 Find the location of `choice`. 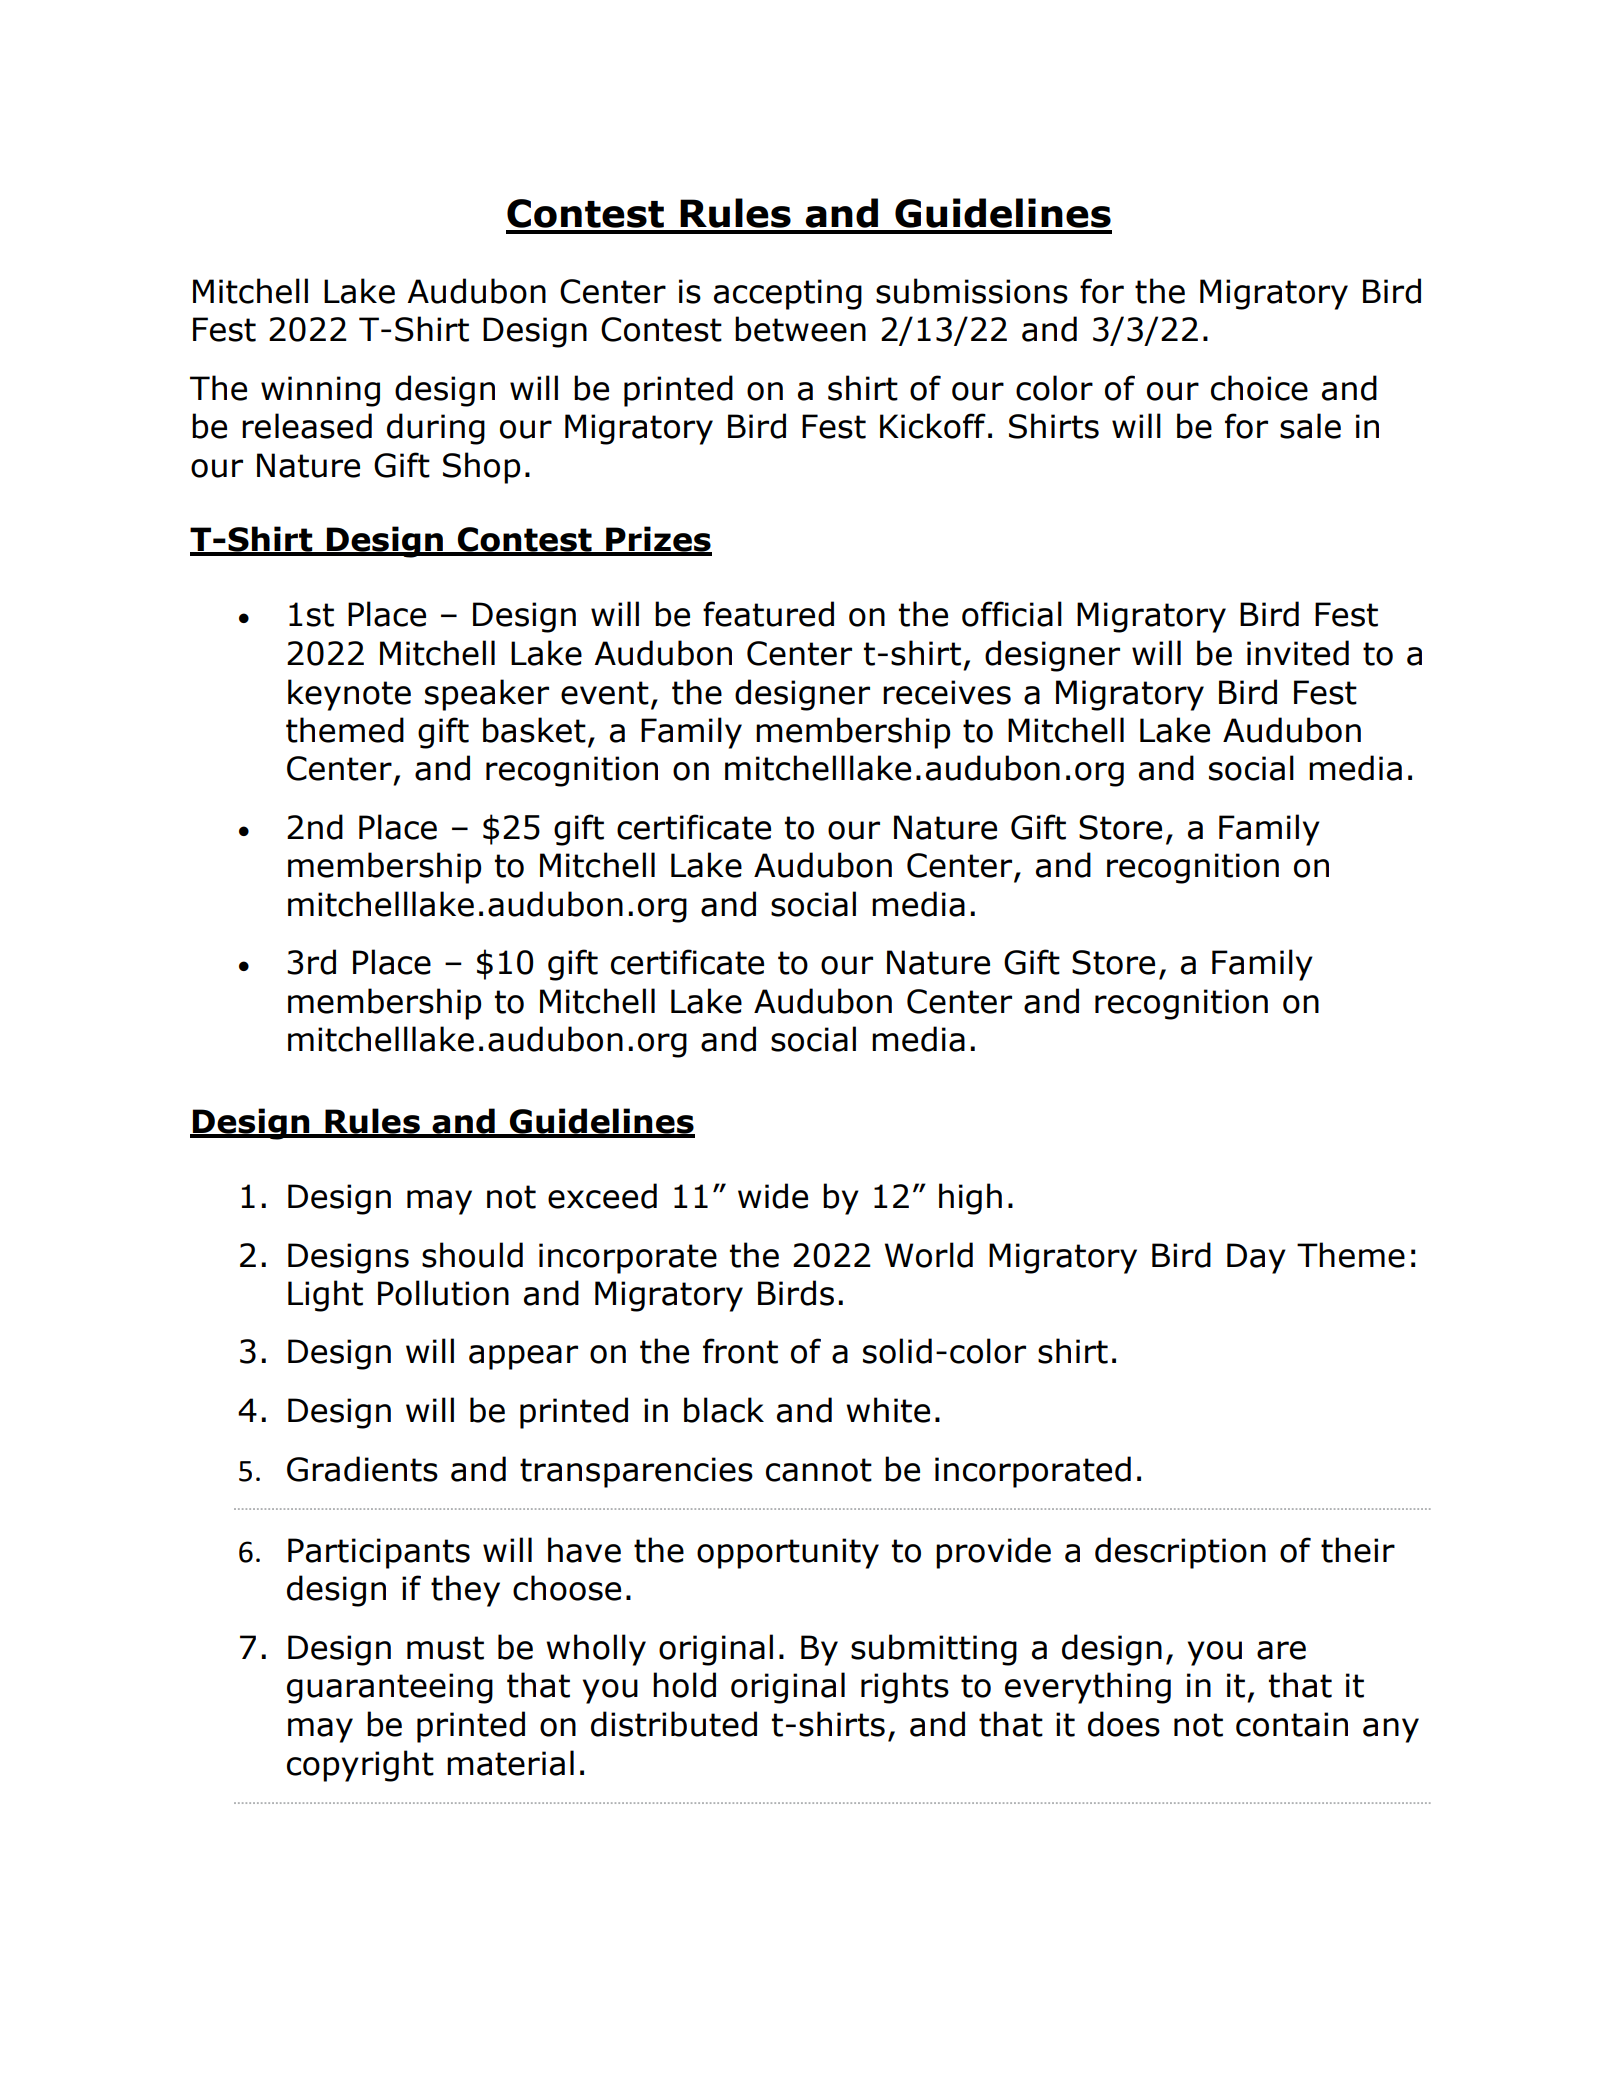

choice is located at coordinates (1259, 388).
